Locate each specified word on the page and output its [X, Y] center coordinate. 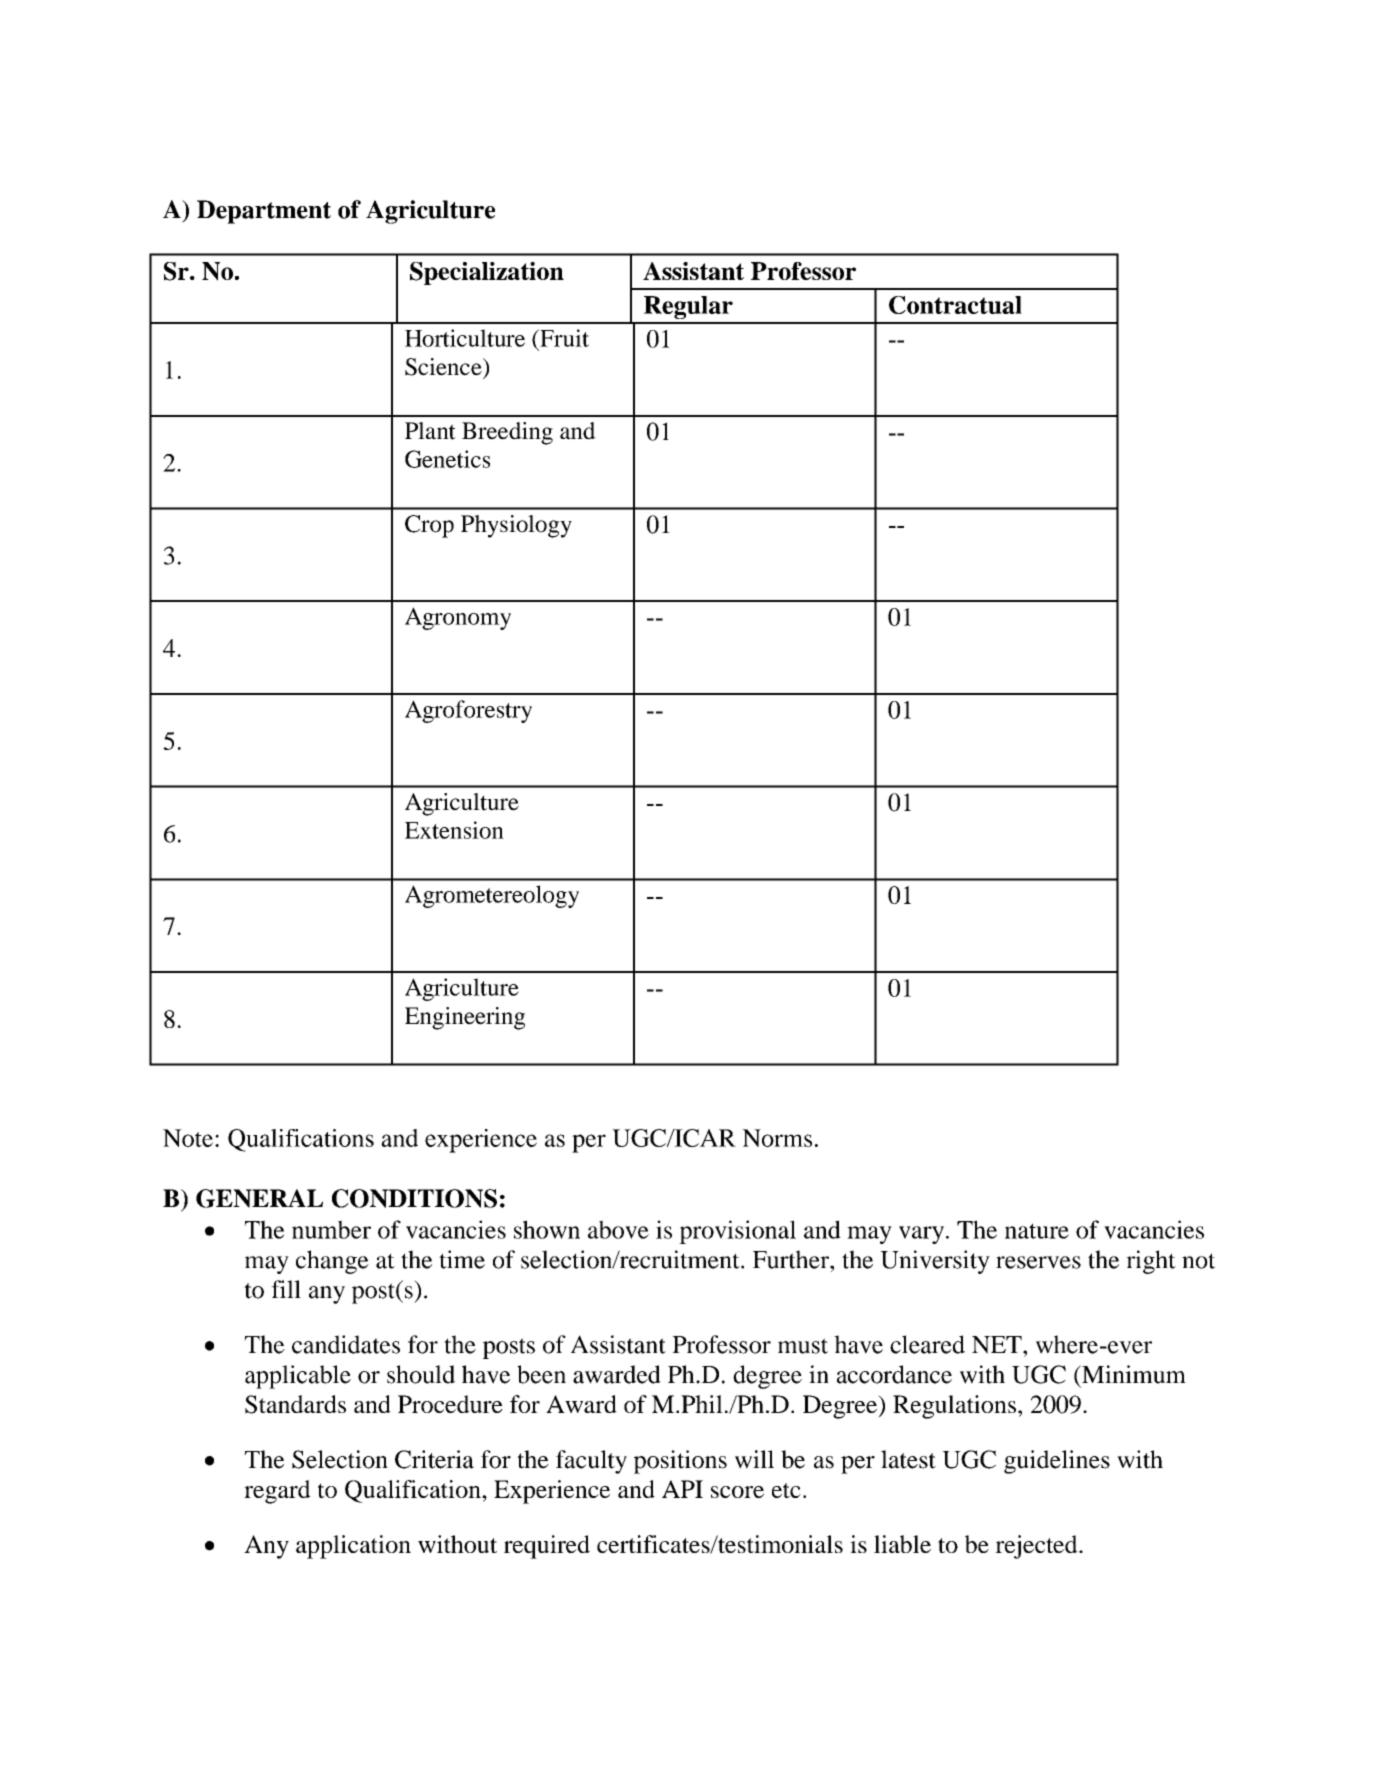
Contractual [955, 305]
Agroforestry [468, 711]
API [682, 1489]
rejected [1037, 1547]
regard [277, 1492]
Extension [454, 830]
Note [188, 1138]
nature [1037, 1231]
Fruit [563, 338]
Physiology [516, 526]
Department [264, 212]
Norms [777, 1138]
